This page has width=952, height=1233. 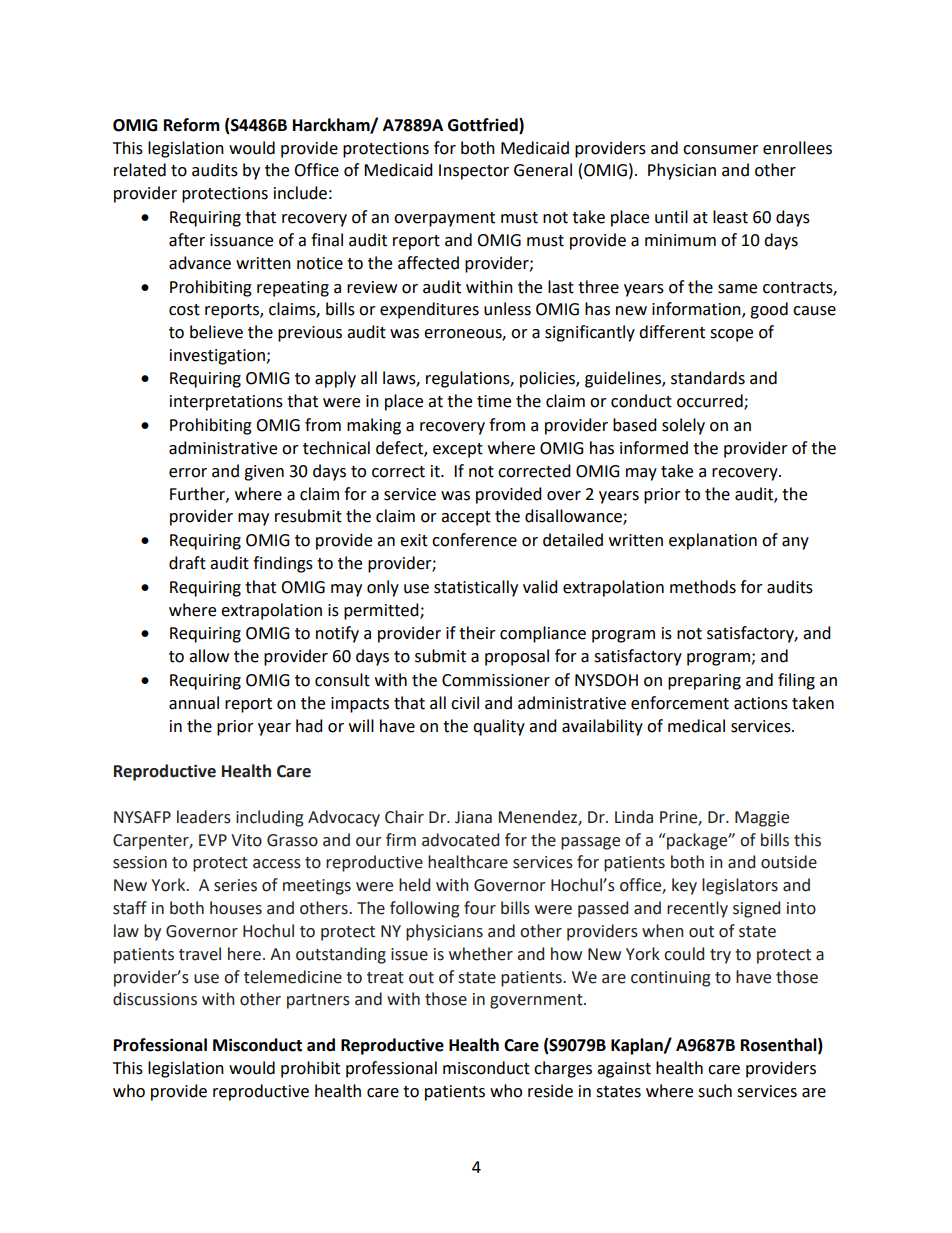 I want to click on Inspector, so click(x=474, y=172).
